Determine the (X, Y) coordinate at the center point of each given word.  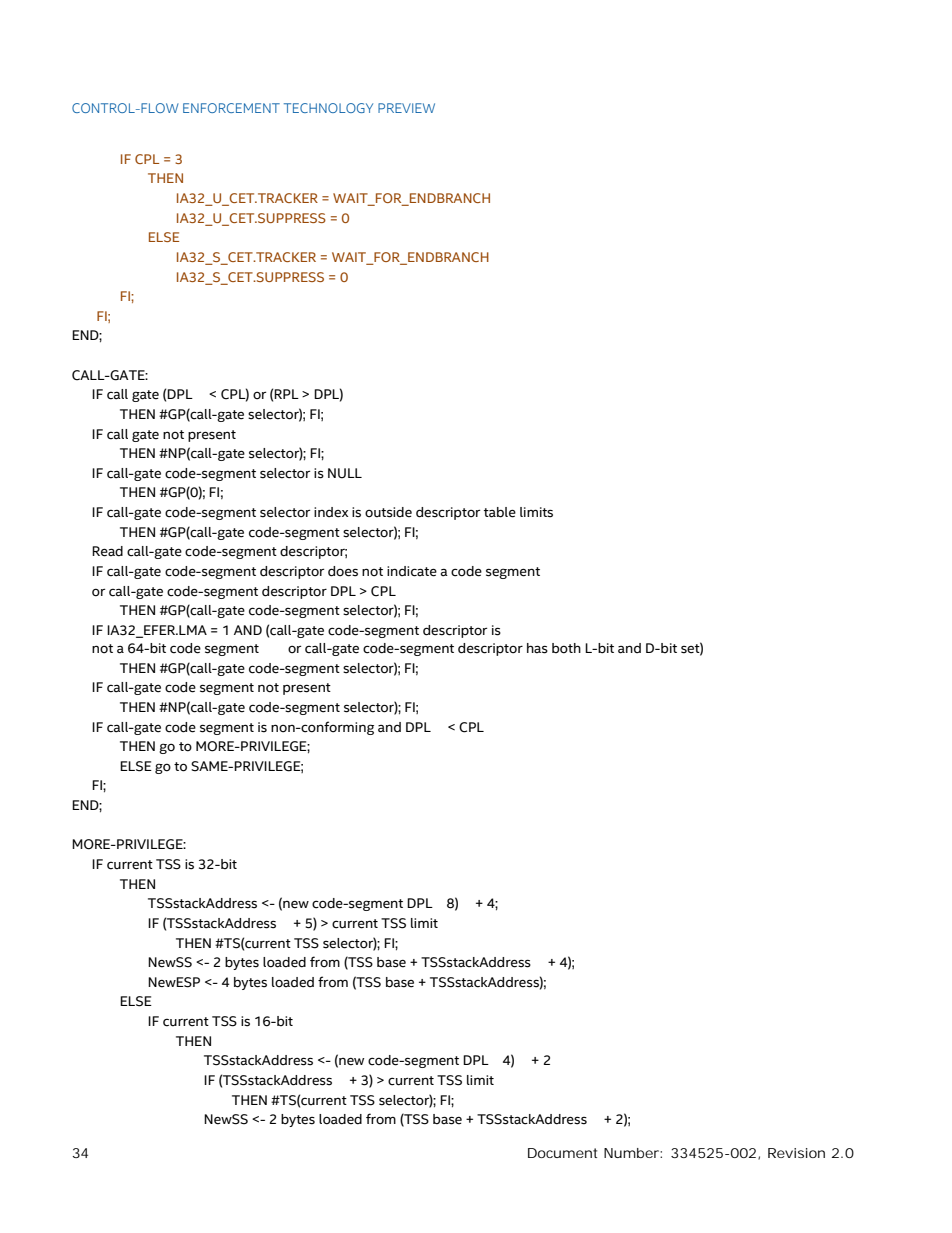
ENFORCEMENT (231, 108)
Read (107, 551)
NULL (345, 473)
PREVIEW (406, 108)
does (343, 571)
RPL (286, 394)
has (537, 648)
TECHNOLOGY (328, 108)
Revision (796, 1153)
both (566, 648)
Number (632, 1153)
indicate (412, 571)
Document (562, 1153)
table (500, 512)
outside (388, 512)
